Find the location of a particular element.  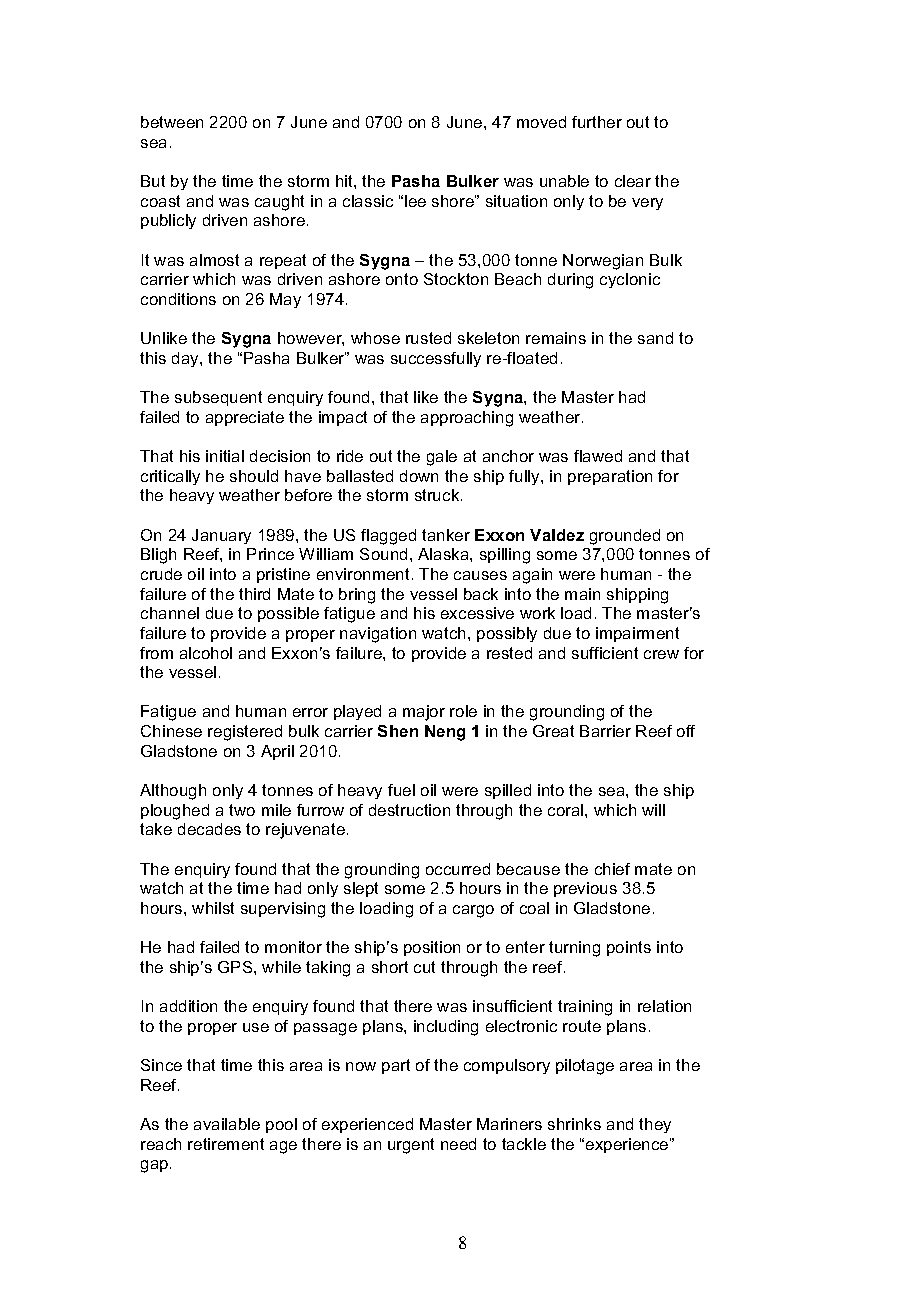

urgent is located at coordinates (411, 1146).
